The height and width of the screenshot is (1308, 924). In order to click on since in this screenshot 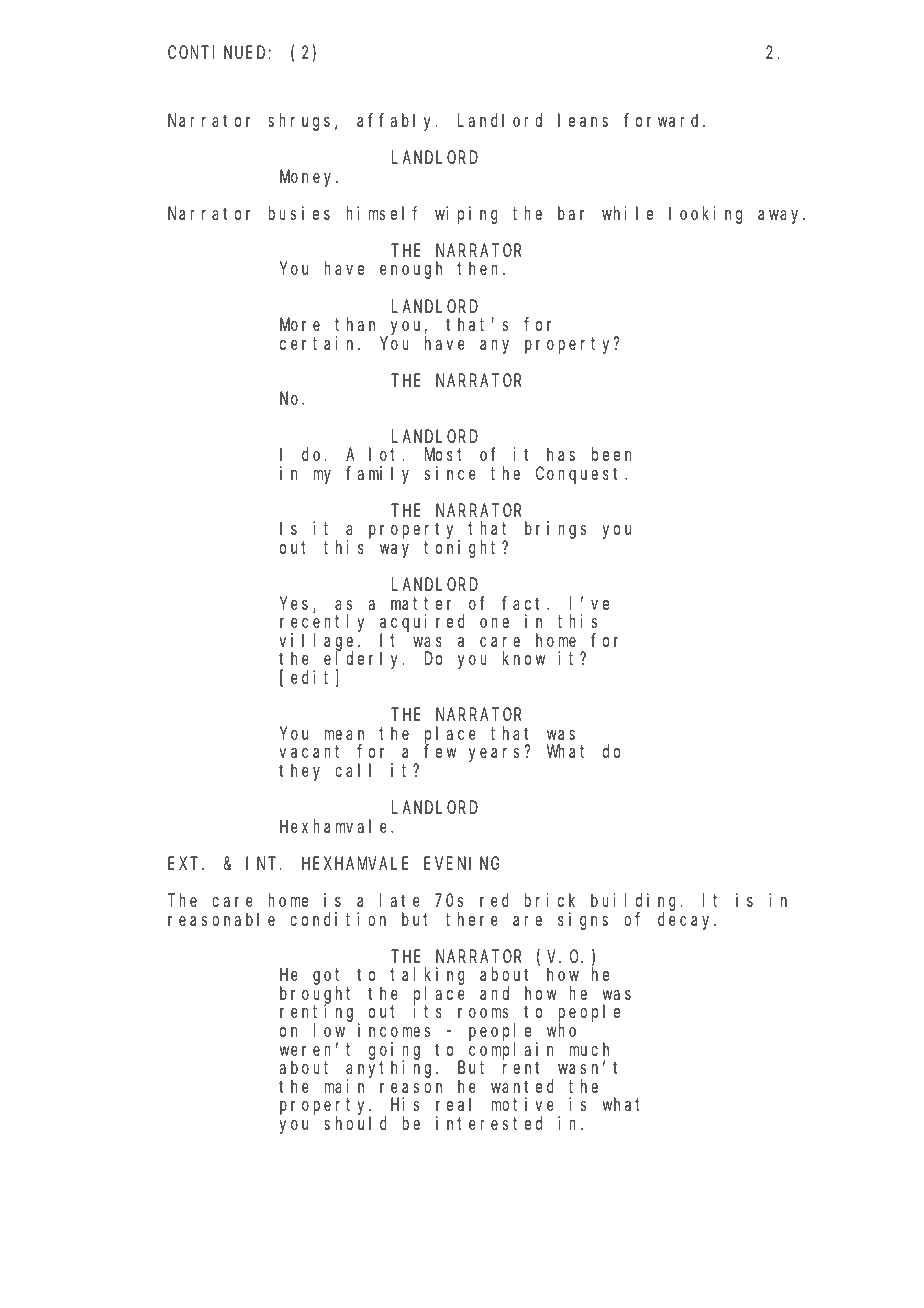, I will do `click(450, 473)`.
